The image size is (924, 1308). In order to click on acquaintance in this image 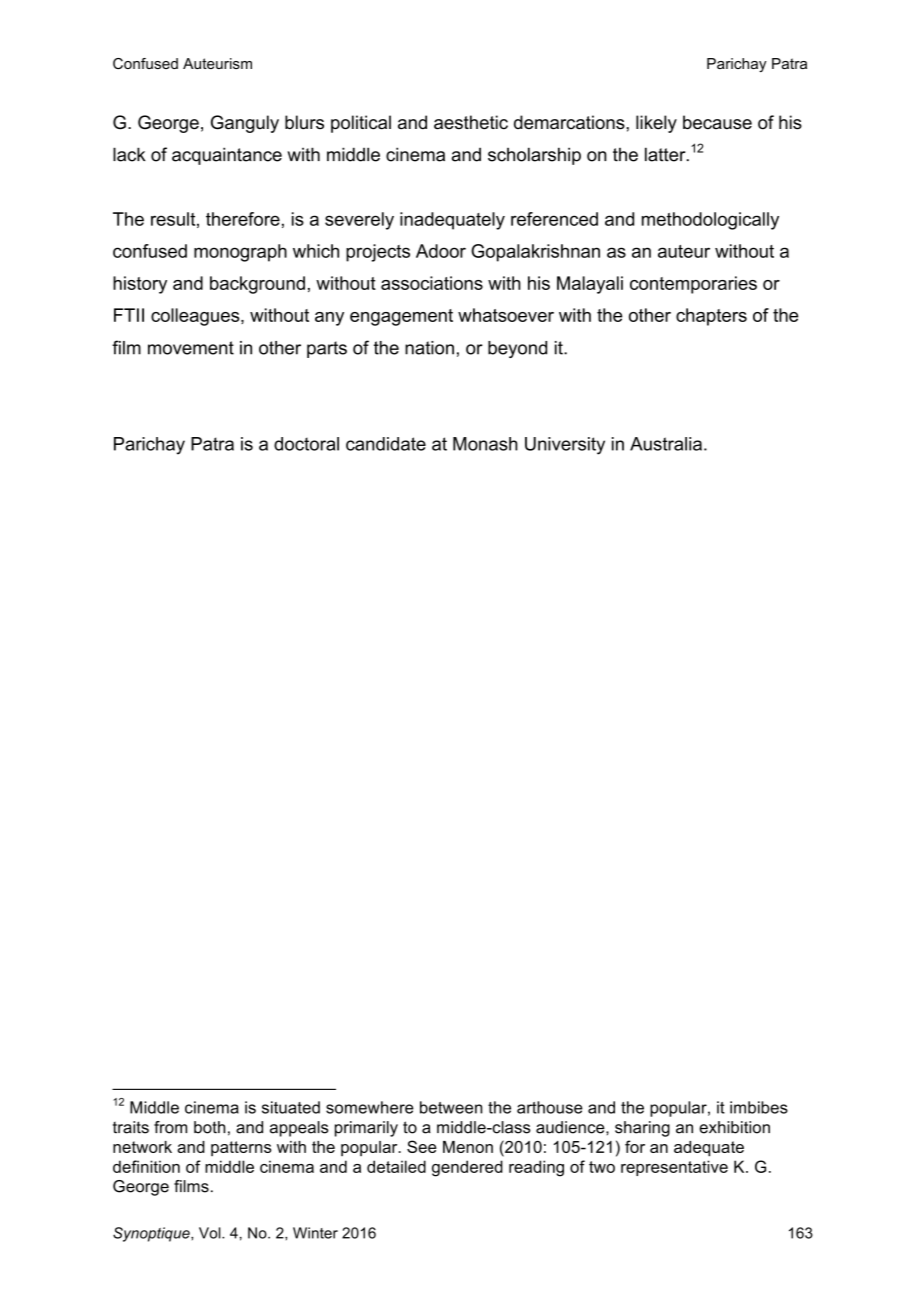, I will do `click(227, 156)`.
